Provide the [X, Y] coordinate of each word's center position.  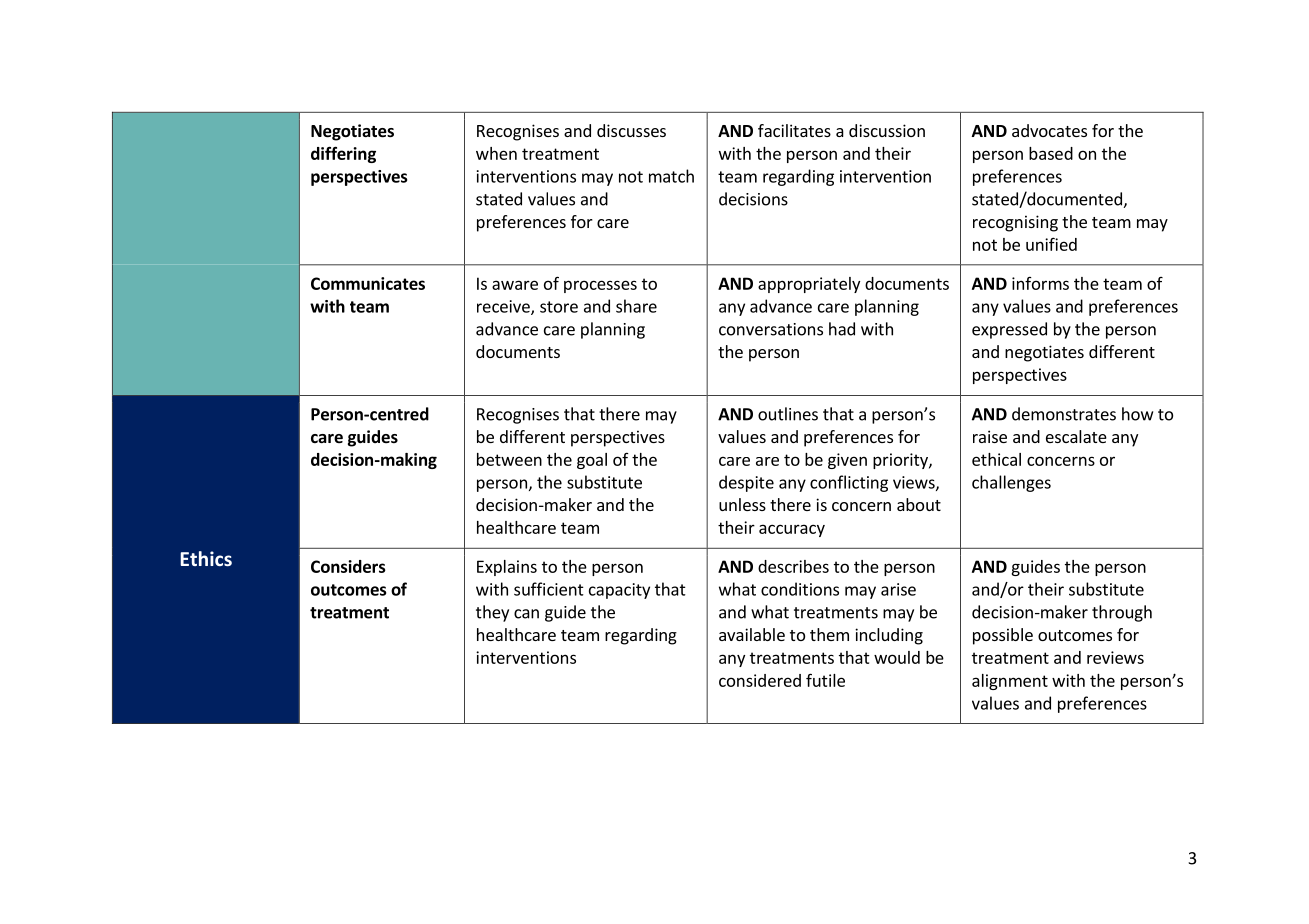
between [509, 459]
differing [343, 154]
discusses [631, 130]
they [492, 613]
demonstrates [1064, 414]
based [1051, 153]
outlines [788, 414]
